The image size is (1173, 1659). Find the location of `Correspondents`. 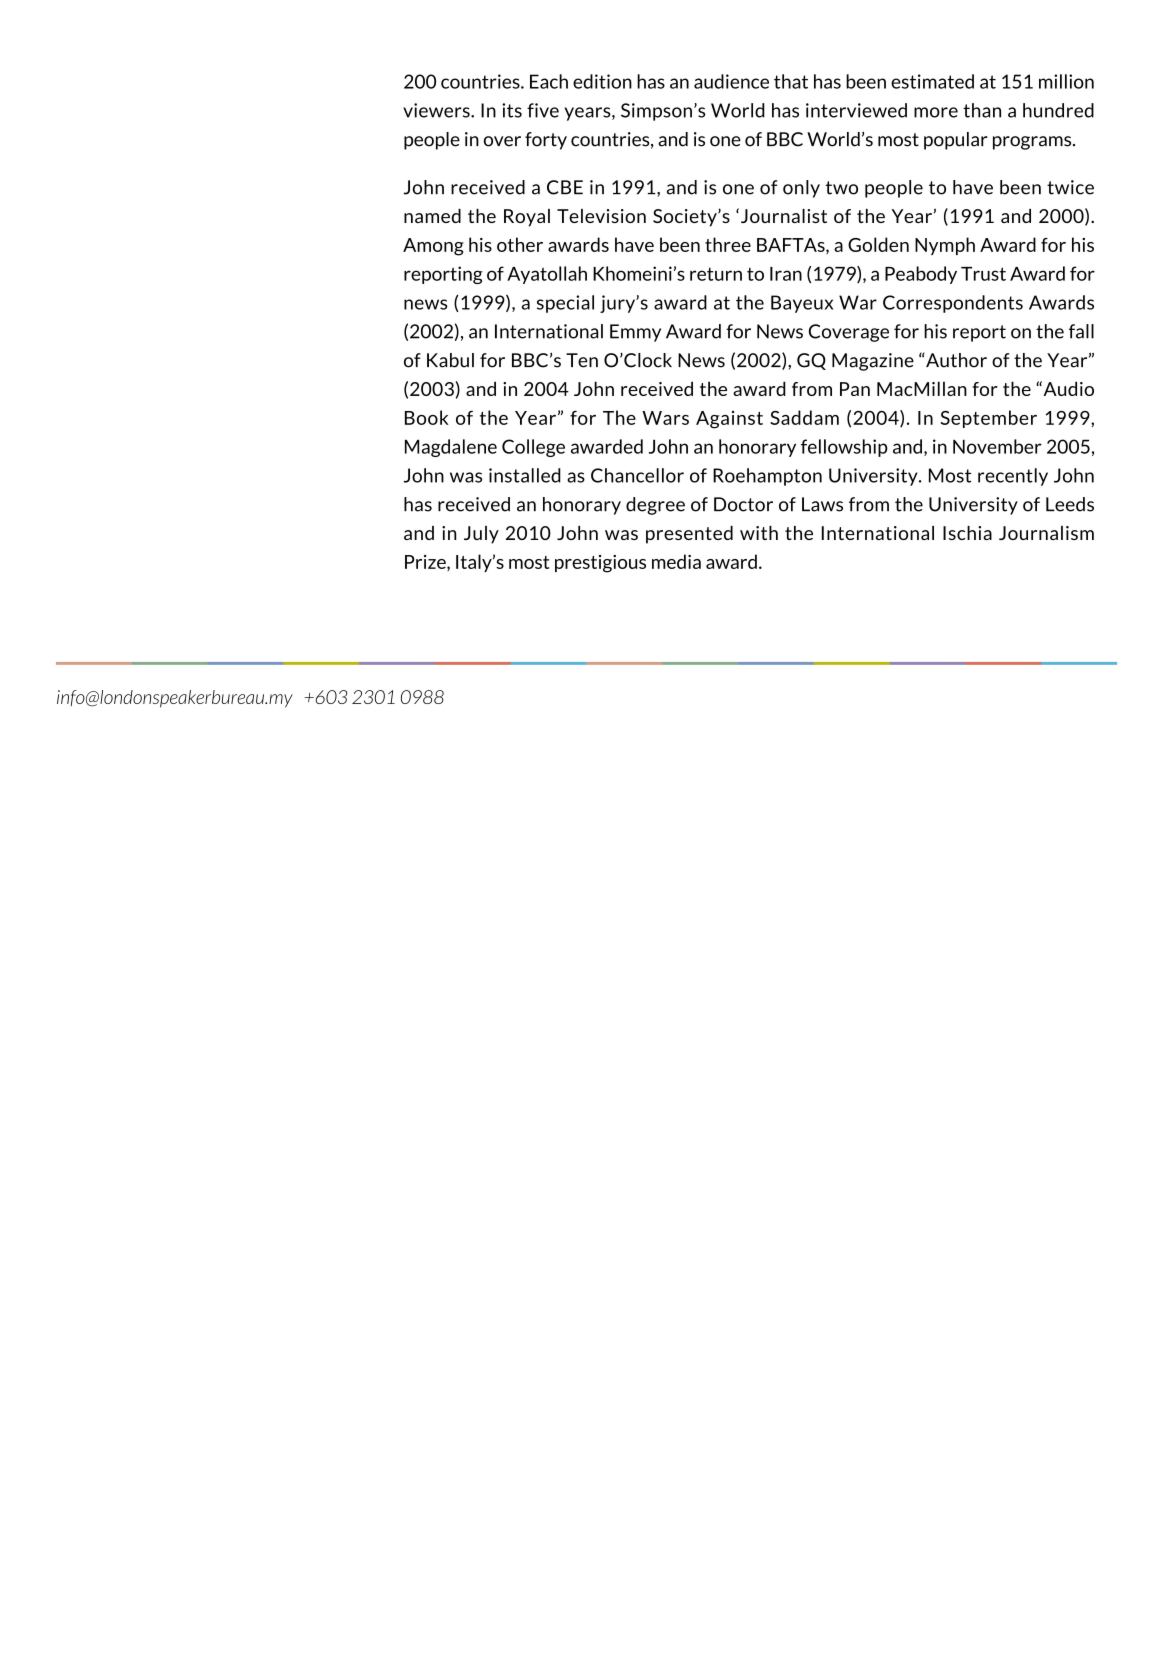

Correspondents is located at coordinates (953, 304).
